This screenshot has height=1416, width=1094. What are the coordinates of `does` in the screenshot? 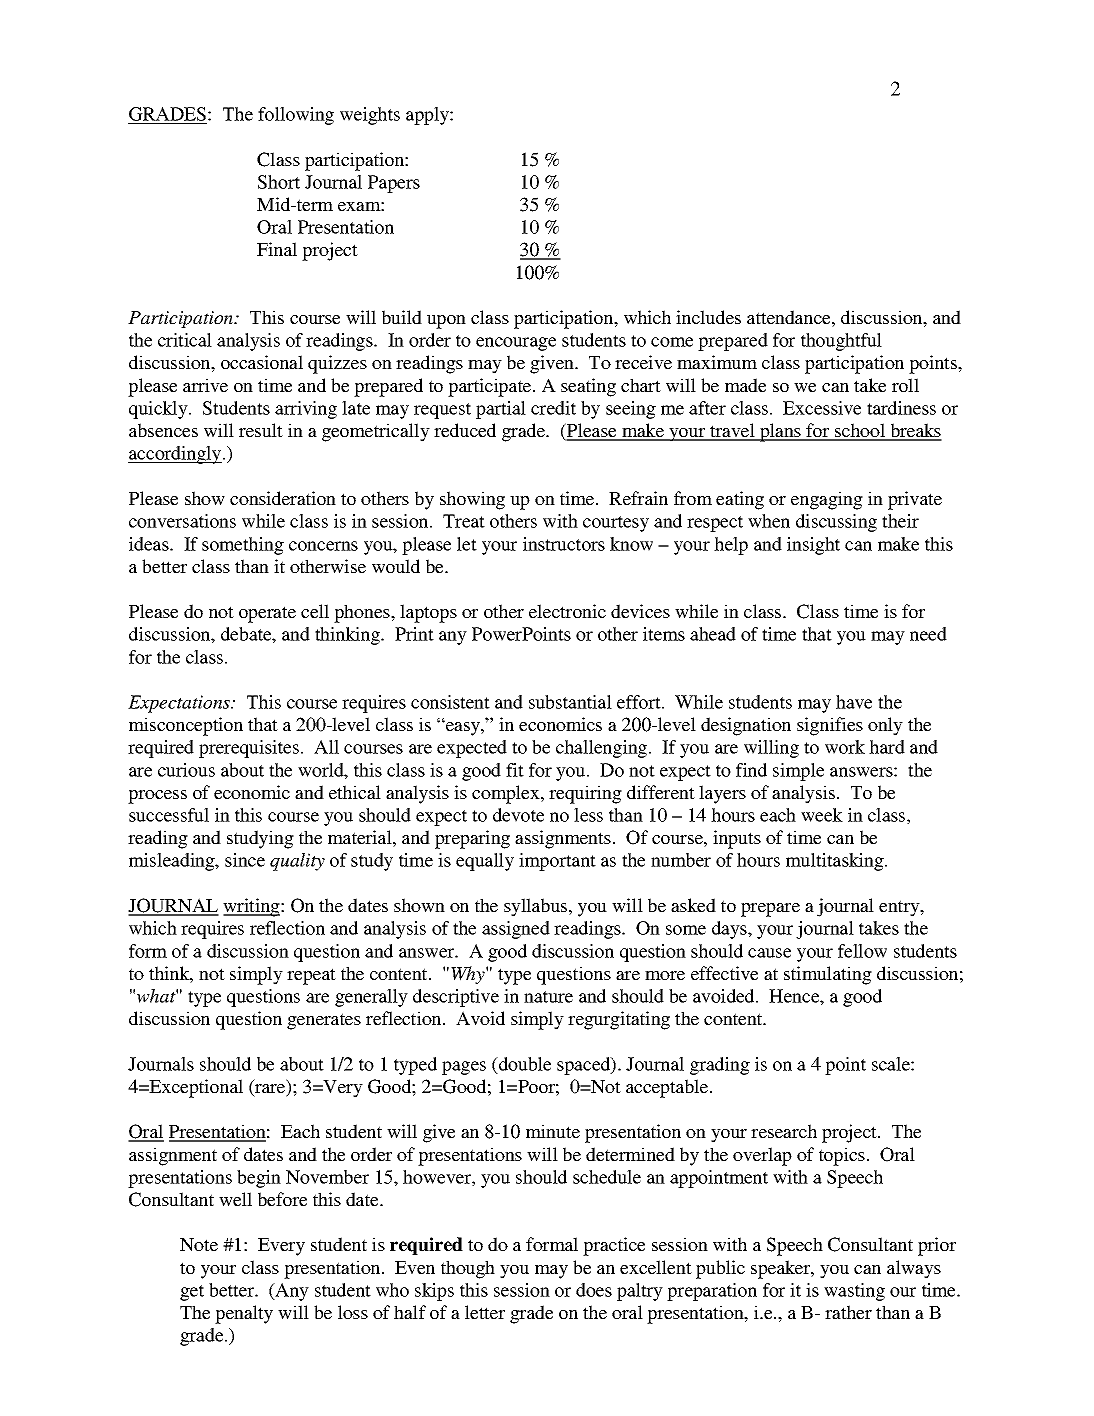 It's located at (594, 1290).
